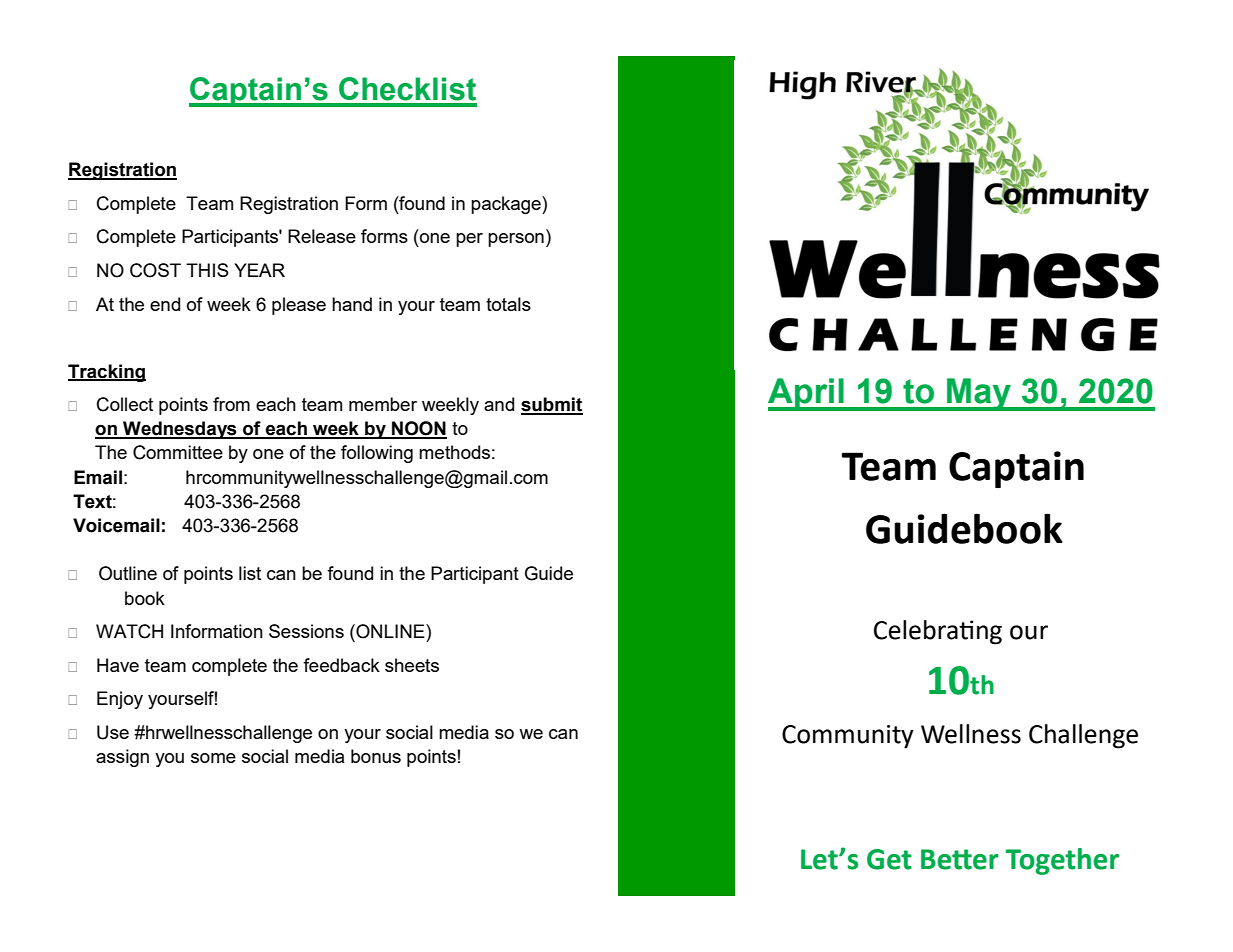  I want to click on Sessions, so click(306, 631).
